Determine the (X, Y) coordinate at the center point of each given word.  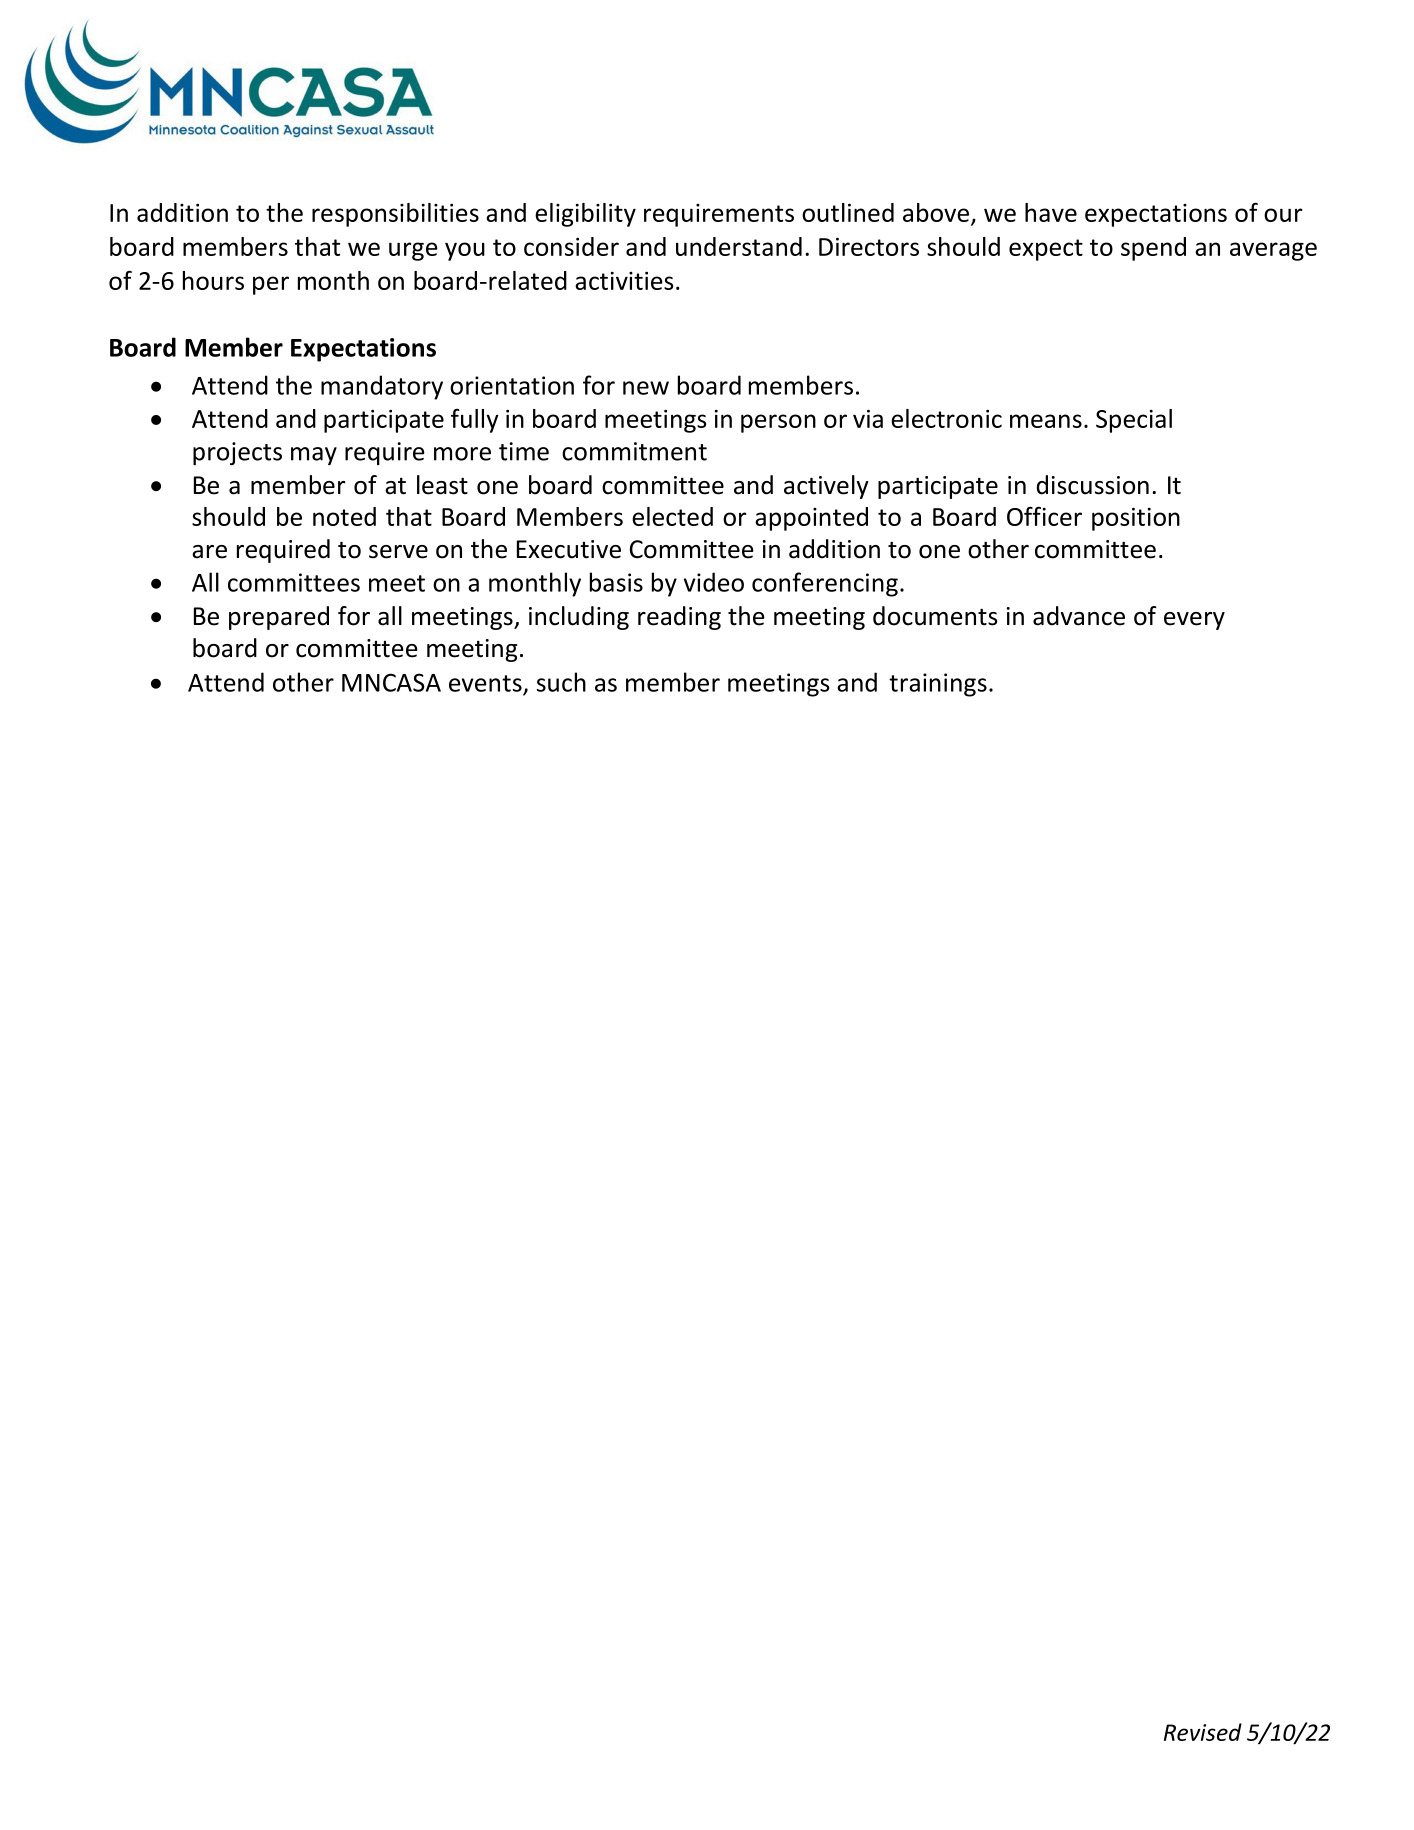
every (1194, 621)
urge (413, 251)
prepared (279, 618)
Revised (1203, 1732)
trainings (938, 685)
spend (1153, 249)
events (485, 683)
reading (679, 618)
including (579, 618)
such (561, 682)
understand (739, 246)
